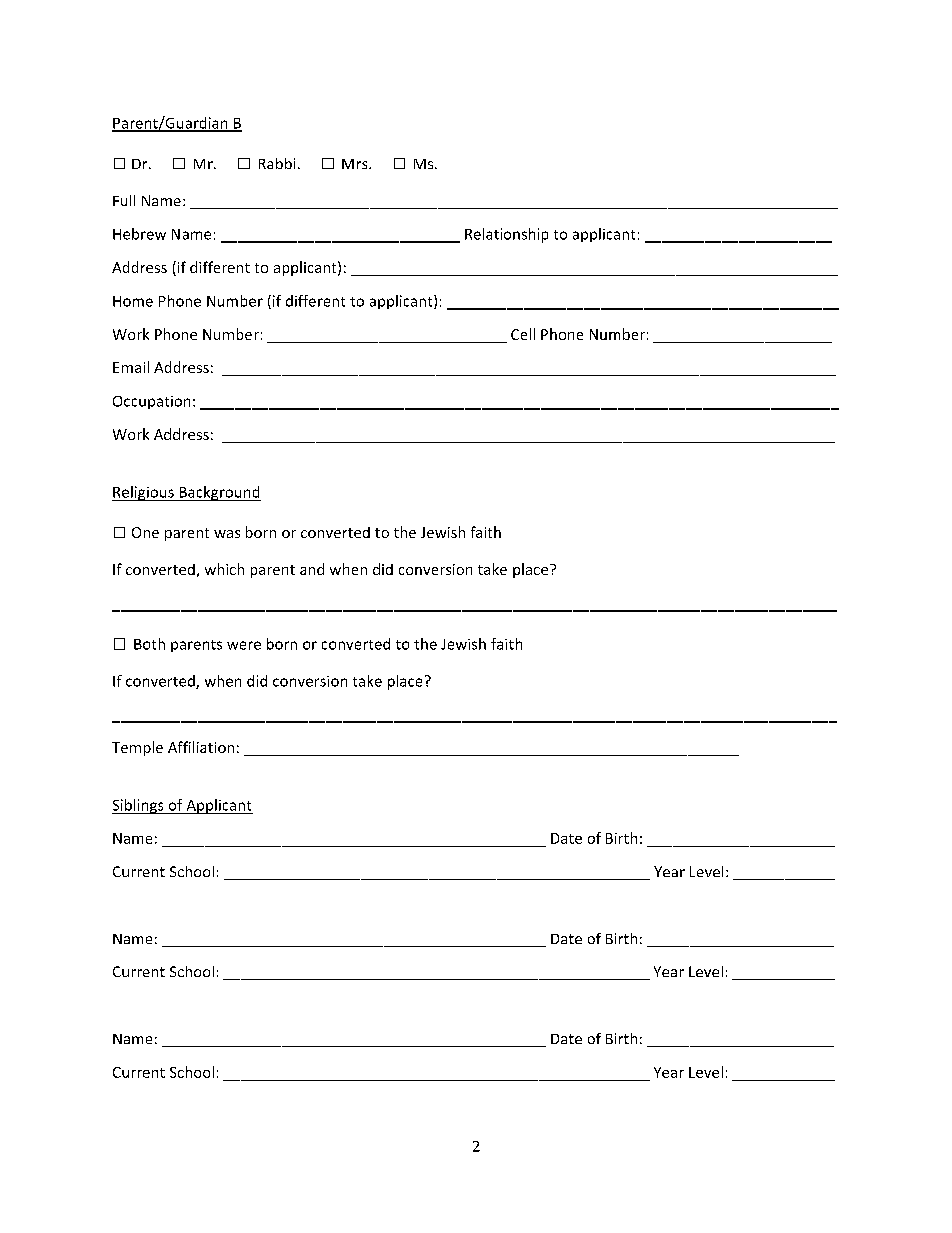 The height and width of the page is (1233, 952). What do you see at coordinates (244, 645) in the page?
I see `were` at bounding box center [244, 645].
